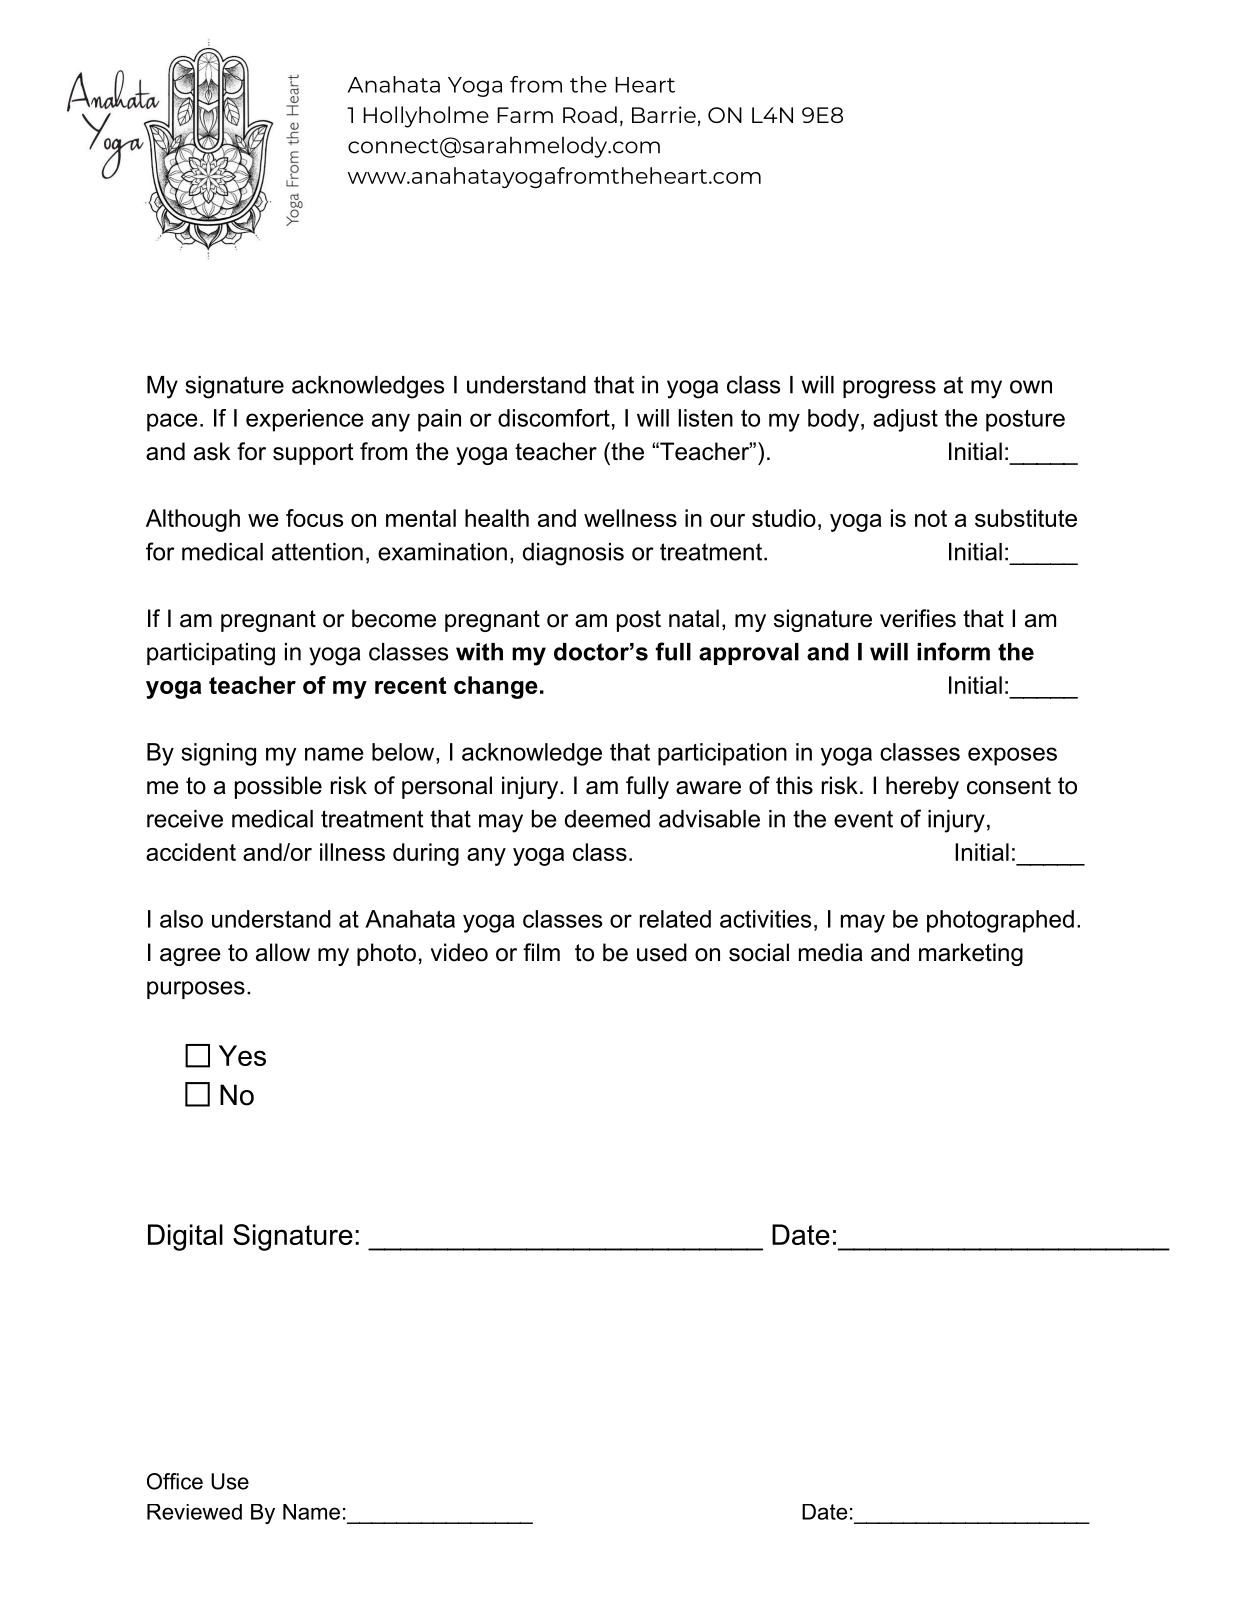  I want to click on Digital, so click(185, 1237).
